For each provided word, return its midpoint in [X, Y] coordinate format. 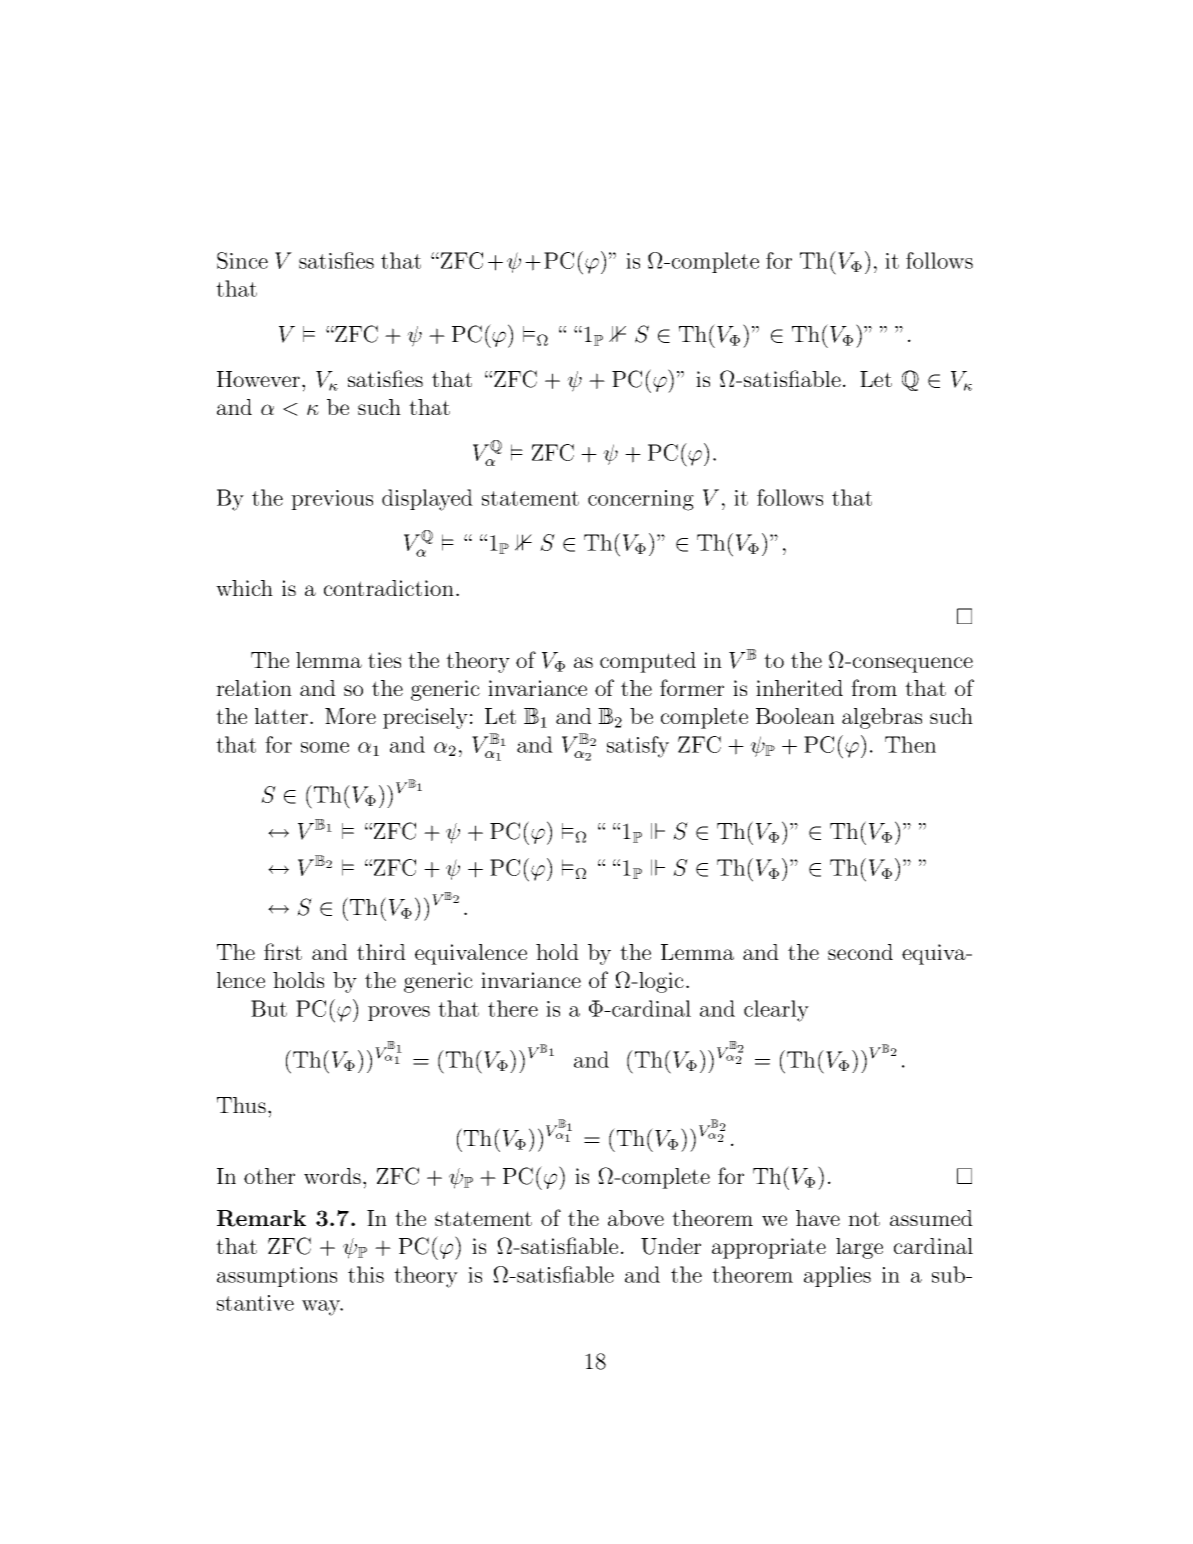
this [366, 1274]
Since [242, 260]
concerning [641, 500]
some [325, 747]
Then [910, 744]
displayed [427, 500]
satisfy [638, 747]
